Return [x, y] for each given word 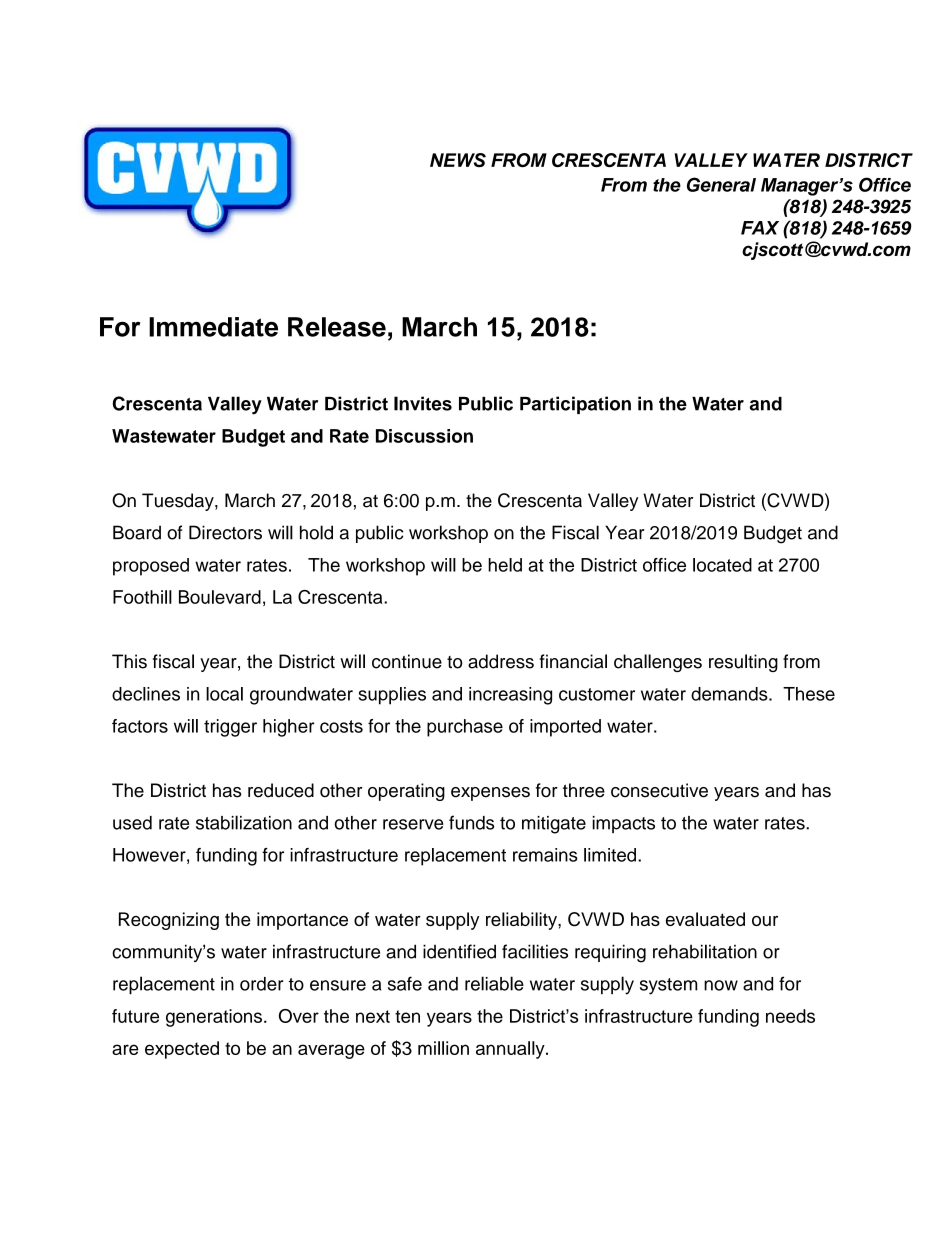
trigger [230, 728]
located [722, 565]
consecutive [659, 790]
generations [214, 1018]
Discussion [424, 436]
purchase [465, 728]
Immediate [213, 327]
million [443, 1048]
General [721, 184]
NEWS [458, 160]
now [721, 985]
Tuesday [179, 502]
